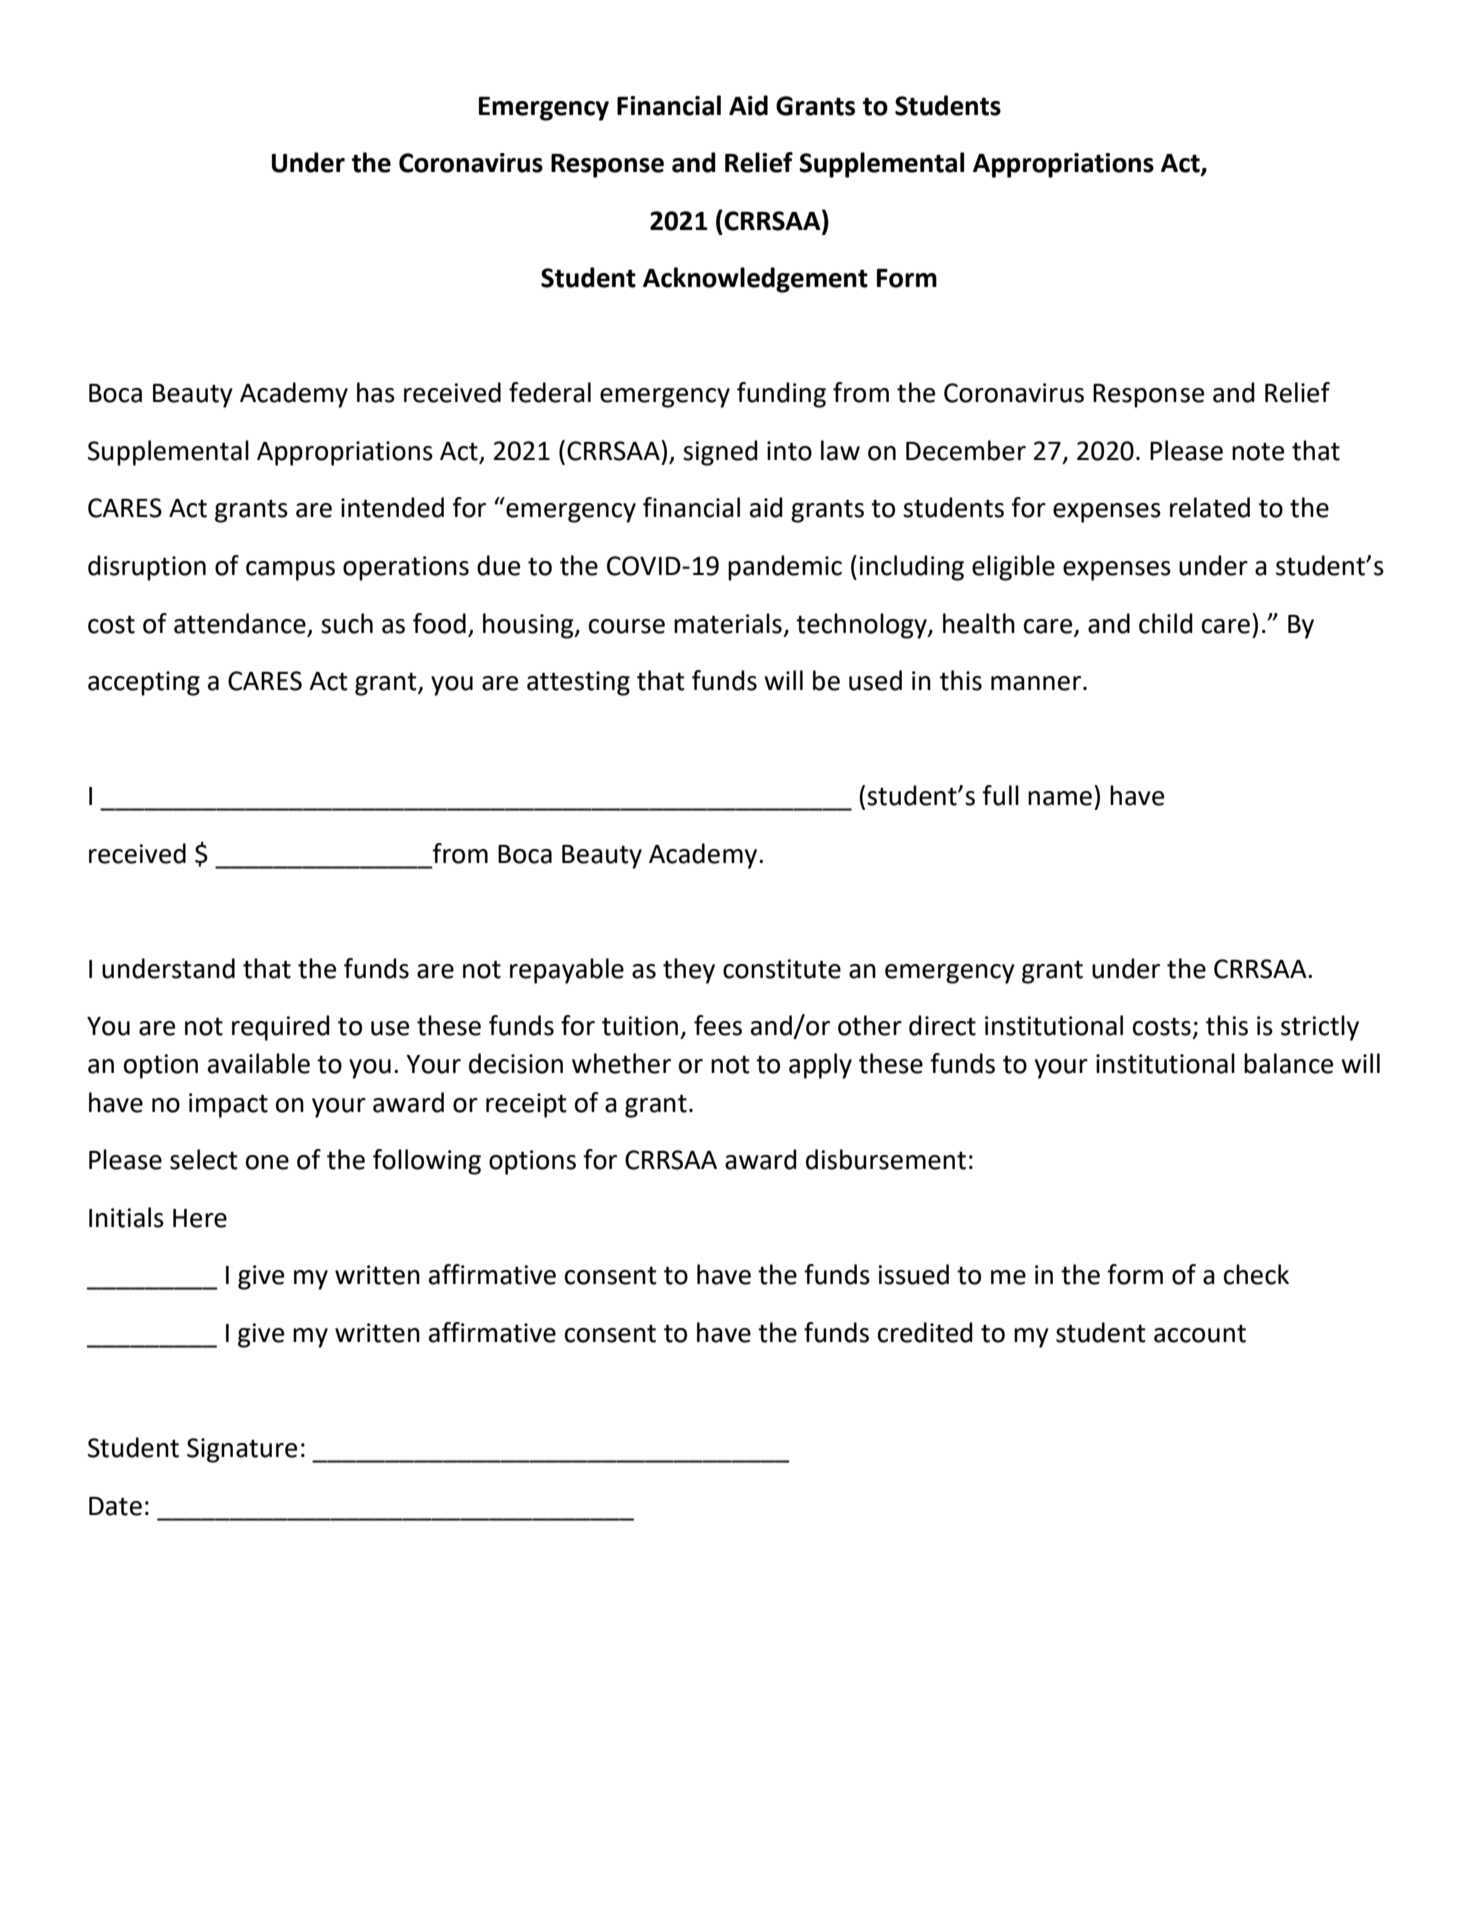 The height and width of the document is (1914, 1479). Describe the element at coordinates (376, 392) in the document. I see `has` at that location.
